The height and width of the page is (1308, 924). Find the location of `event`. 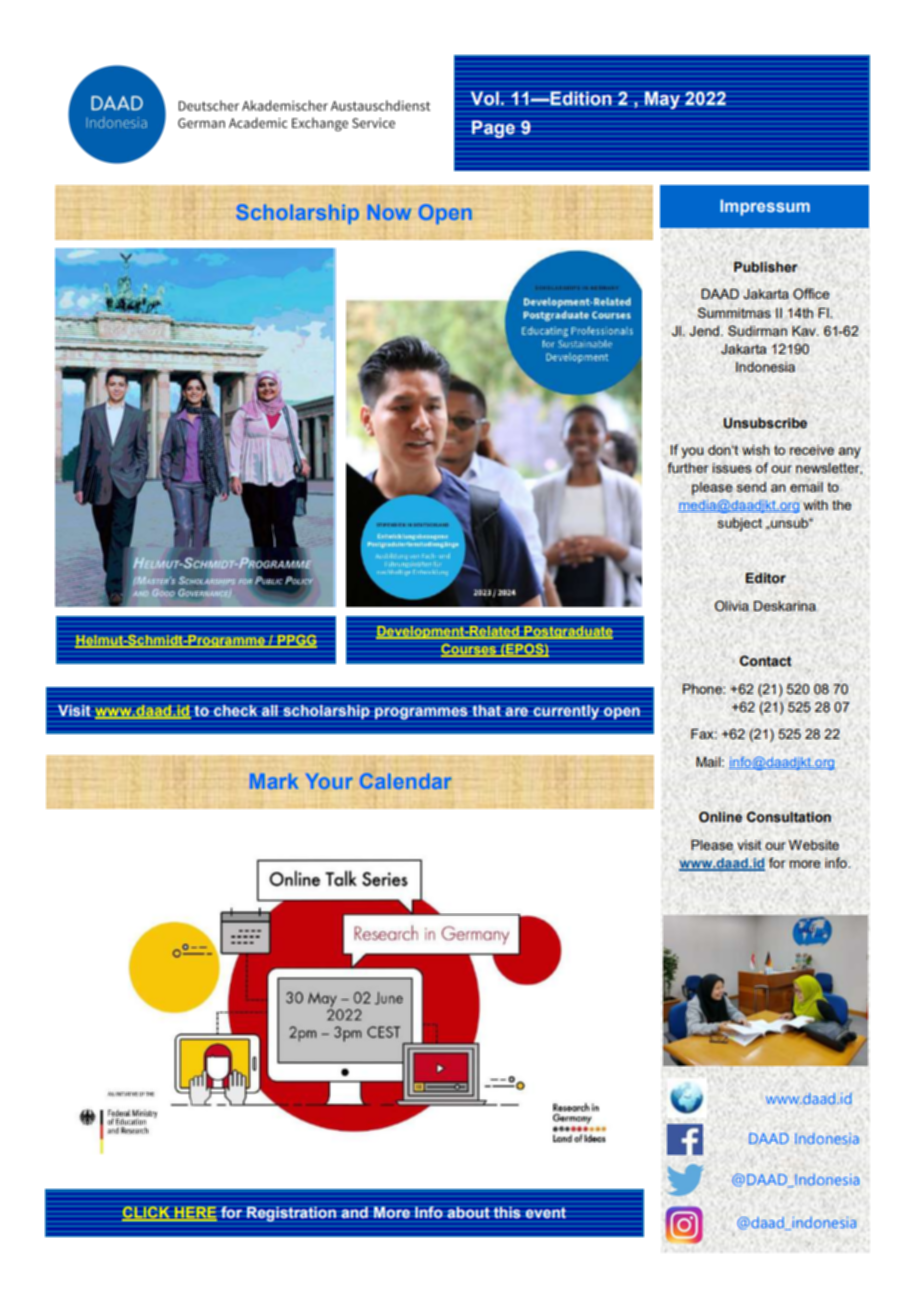

event is located at coordinates (546, 1212).
